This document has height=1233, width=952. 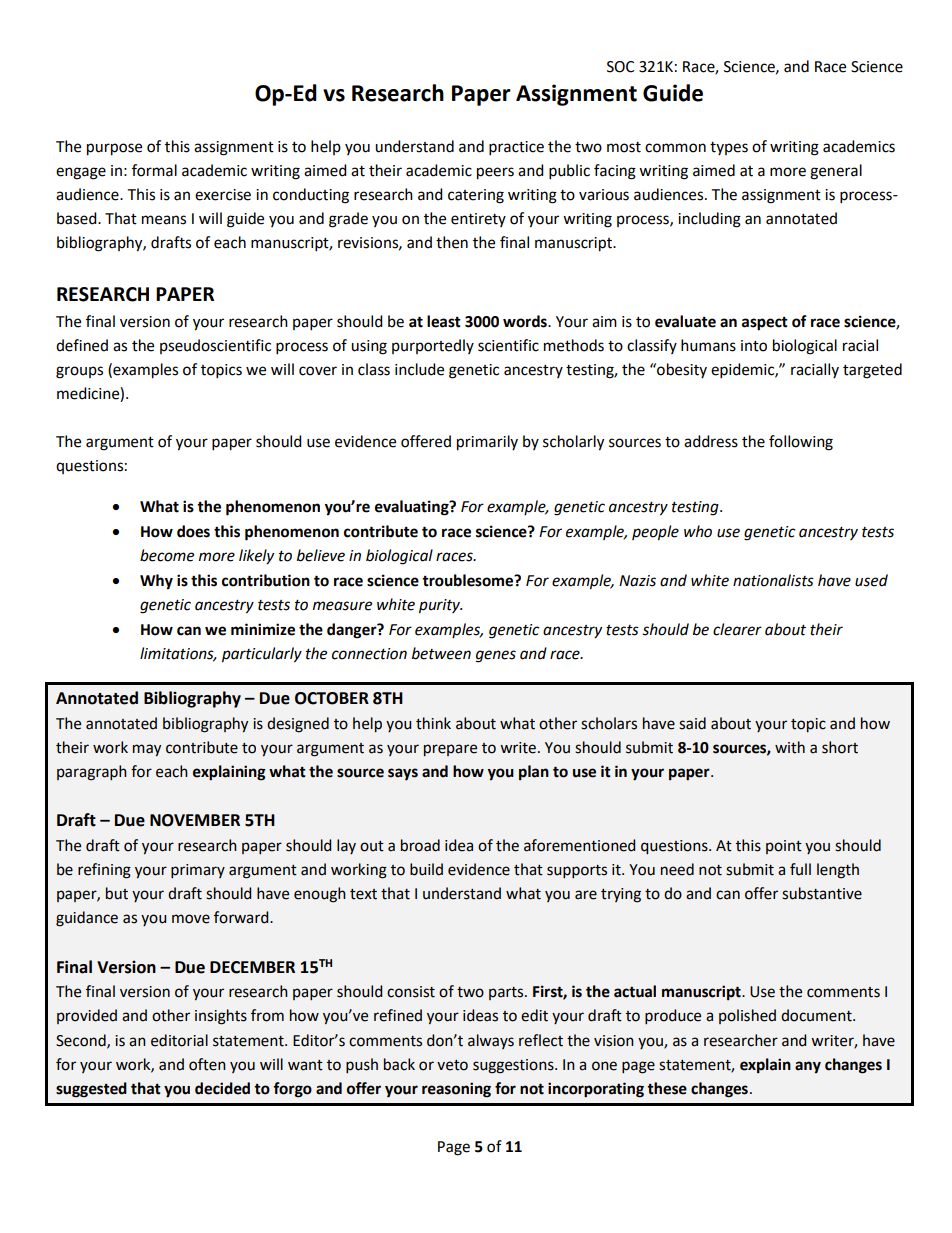 I want to click on any, so click(x=808, y=1067).
